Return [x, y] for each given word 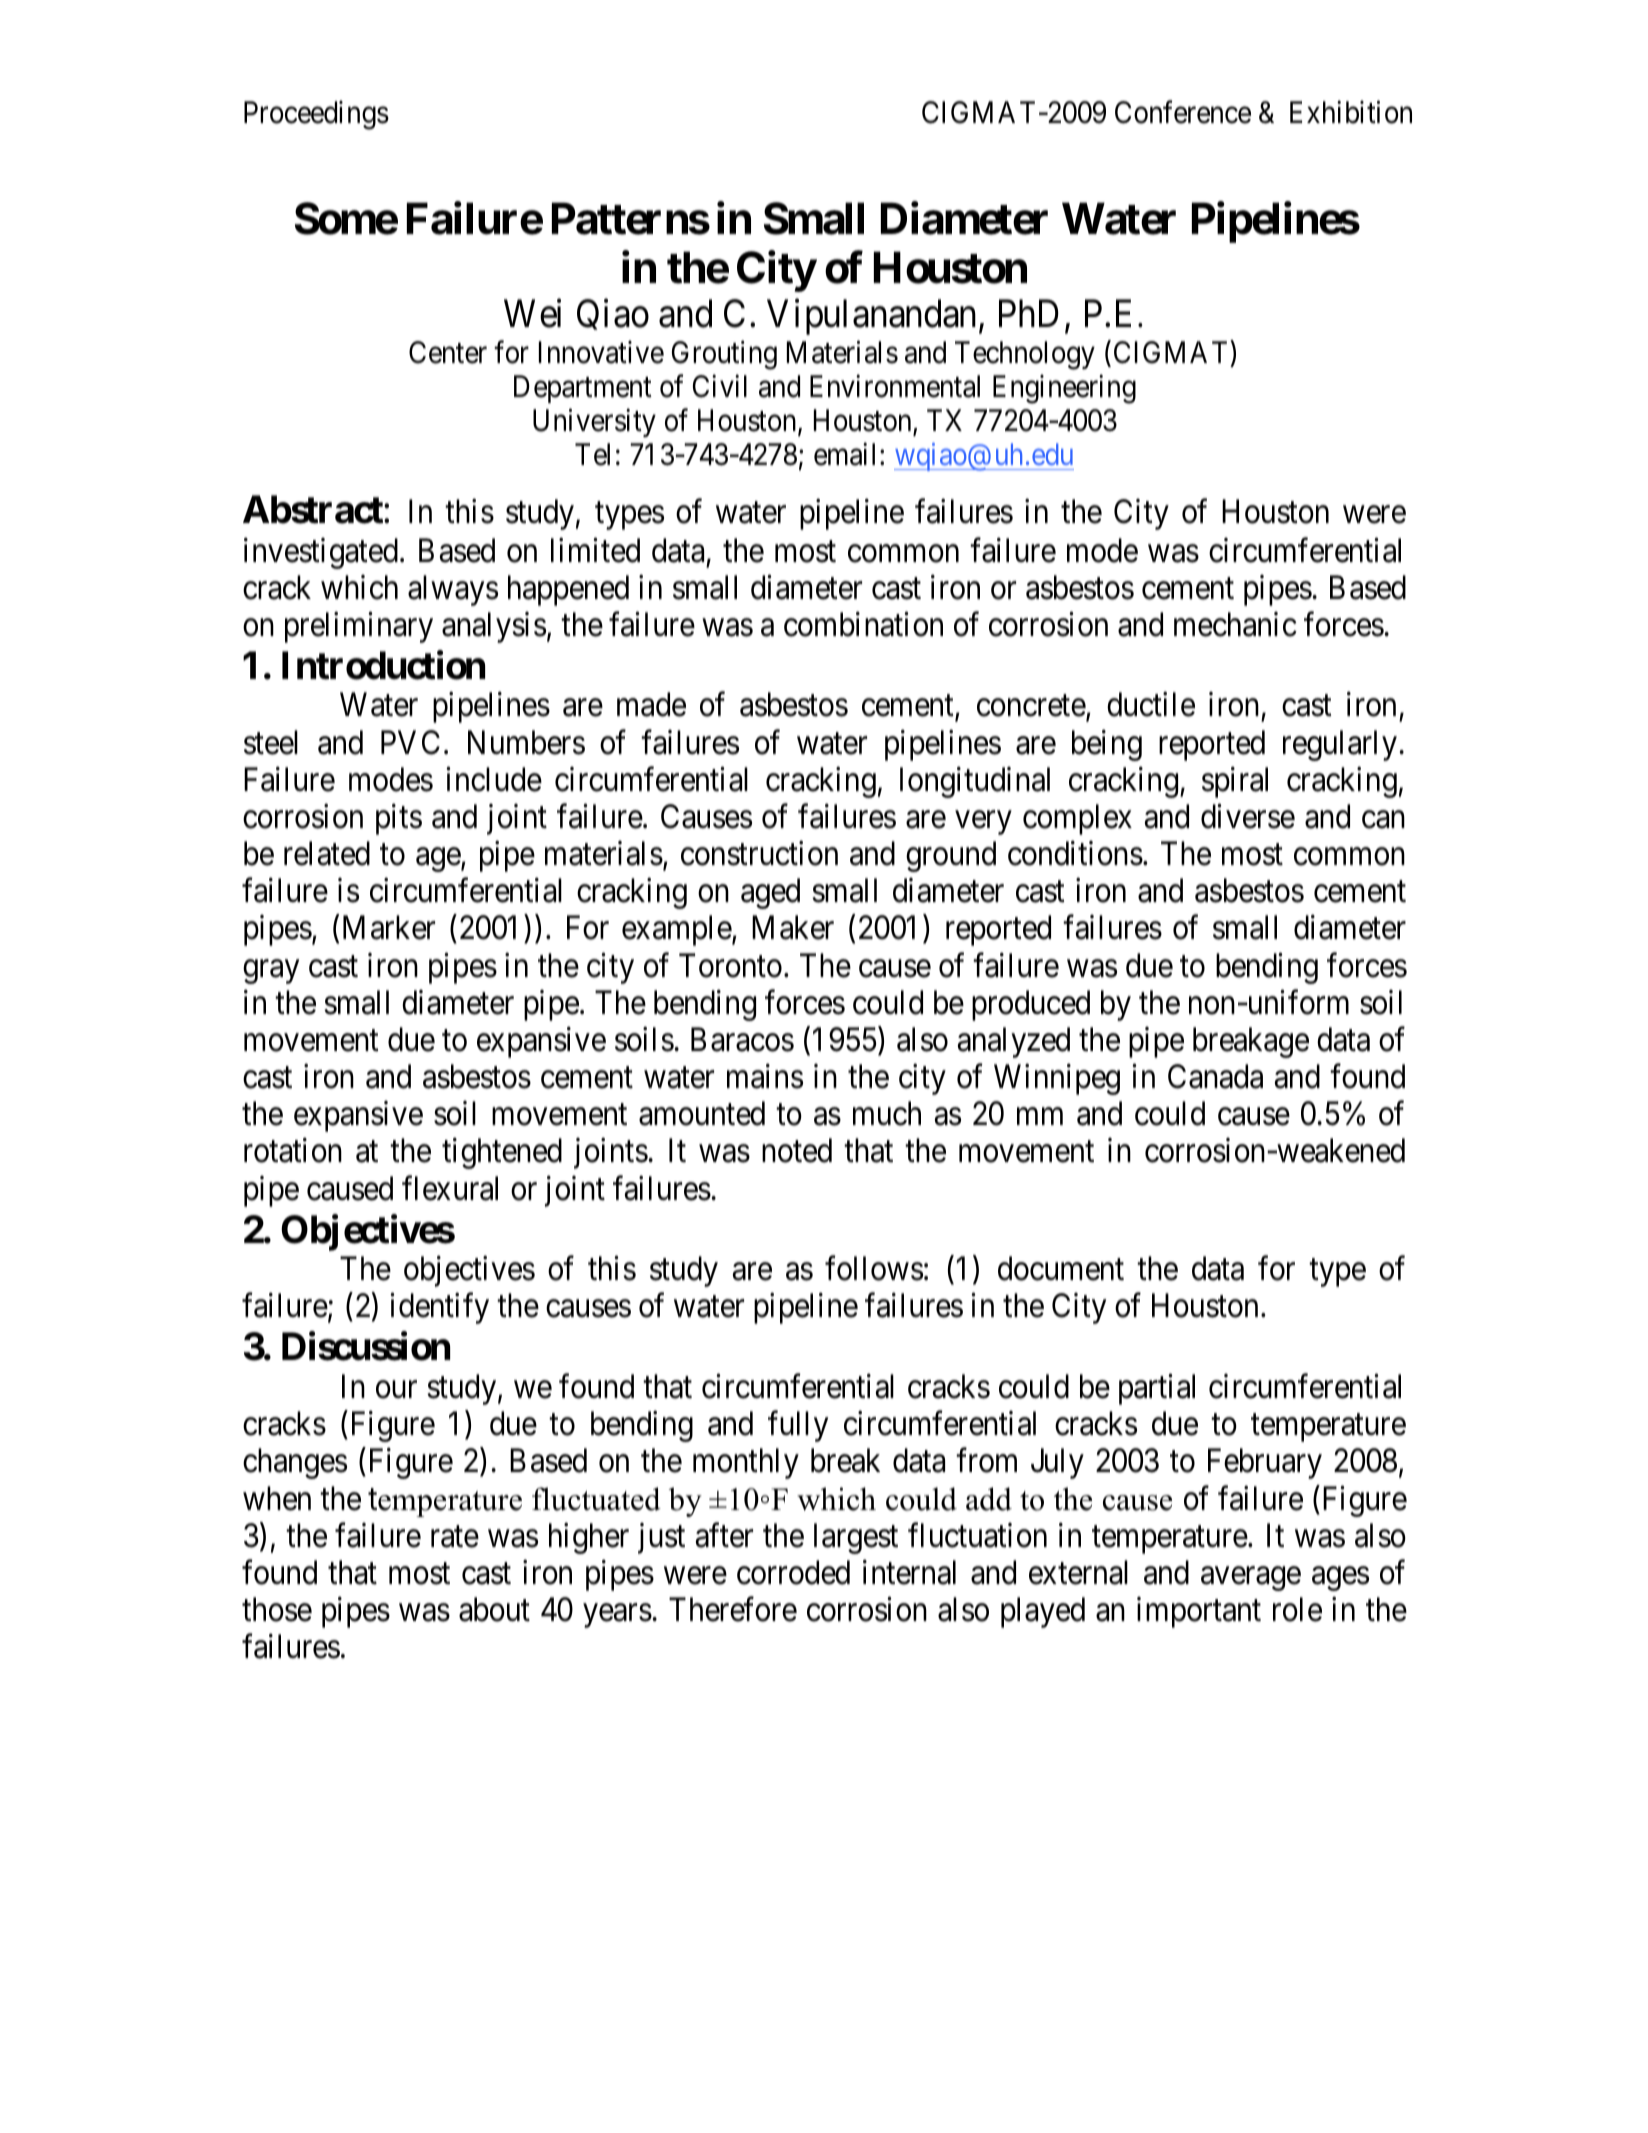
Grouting [724, 355]
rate [455, 1537]
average [1251, 1579]
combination [863, 624]
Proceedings [316, 115]
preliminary [359, 627]
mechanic [1235, 624]
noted [797, 1150]
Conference [1183, 112]
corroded [793, 1572]
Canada [1215, 1076]
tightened [502, 1153]
